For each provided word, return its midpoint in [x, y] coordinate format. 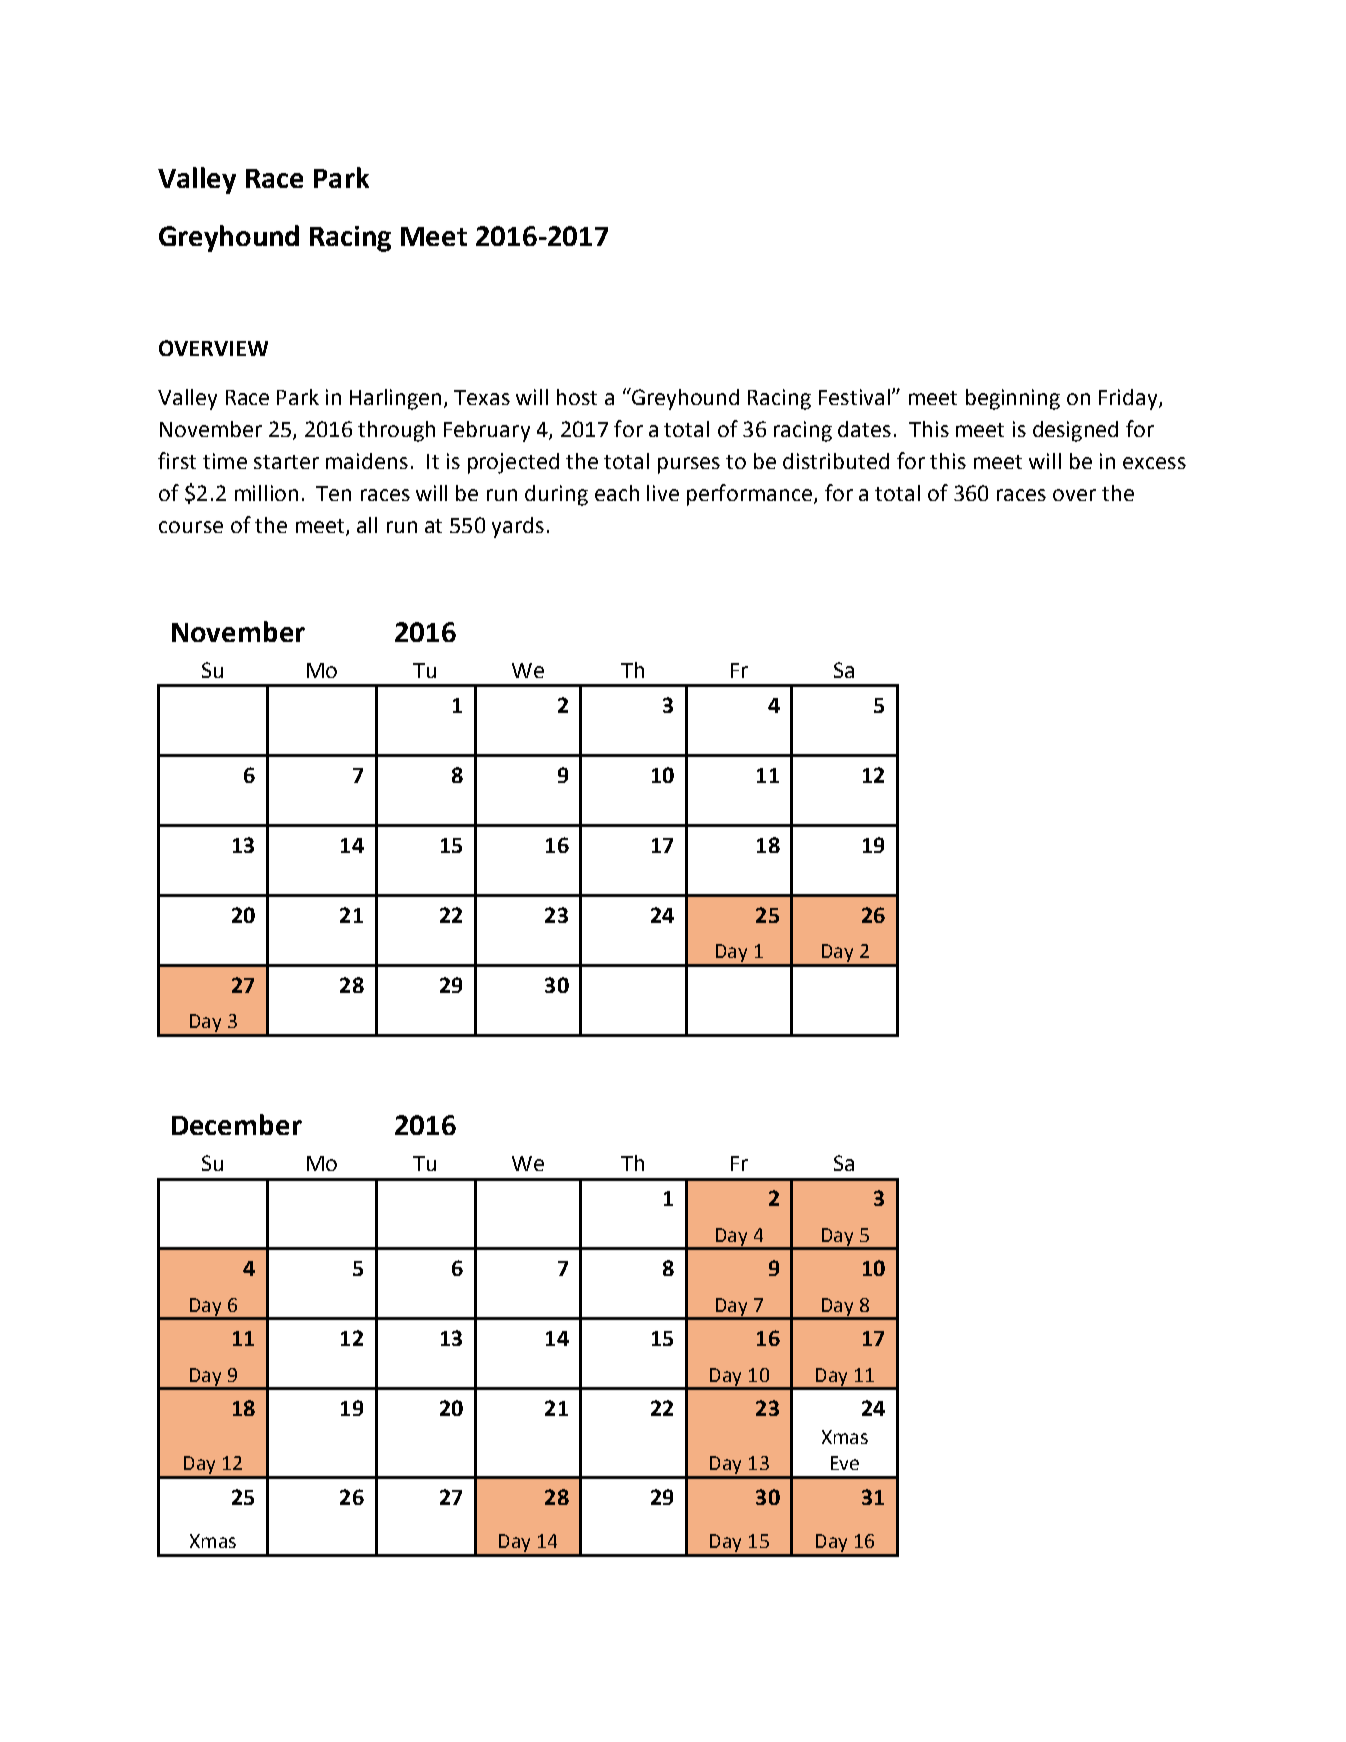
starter [286, 462]
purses [689, 465]
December [237, 1124]
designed [1075, 431]
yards [518, 527]
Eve [845, 1463]
